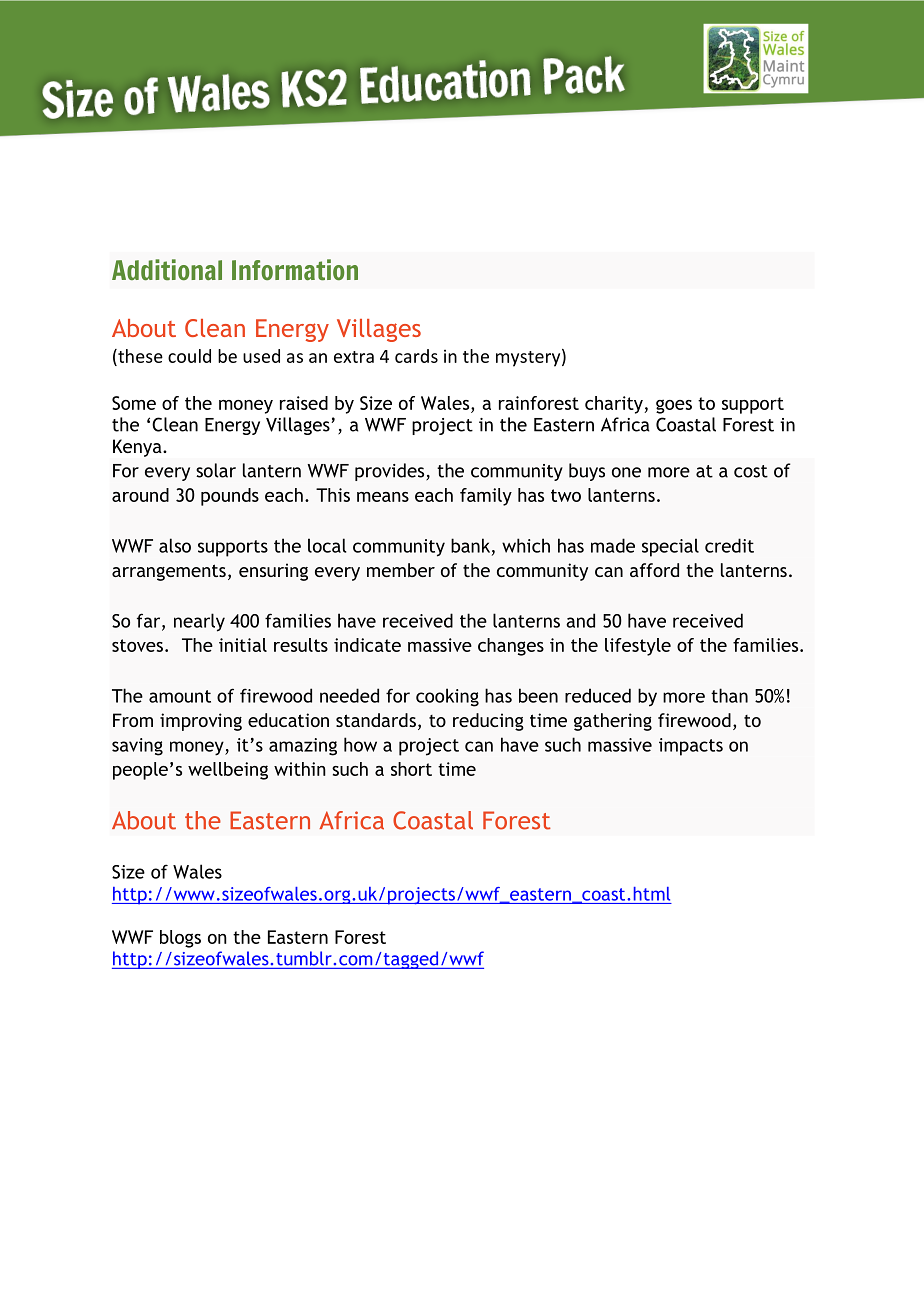 This screenshot has width=924, height=1308. Describe the element at coordinates (167, 269) in the screenshot. I see `Additional` at that location.
